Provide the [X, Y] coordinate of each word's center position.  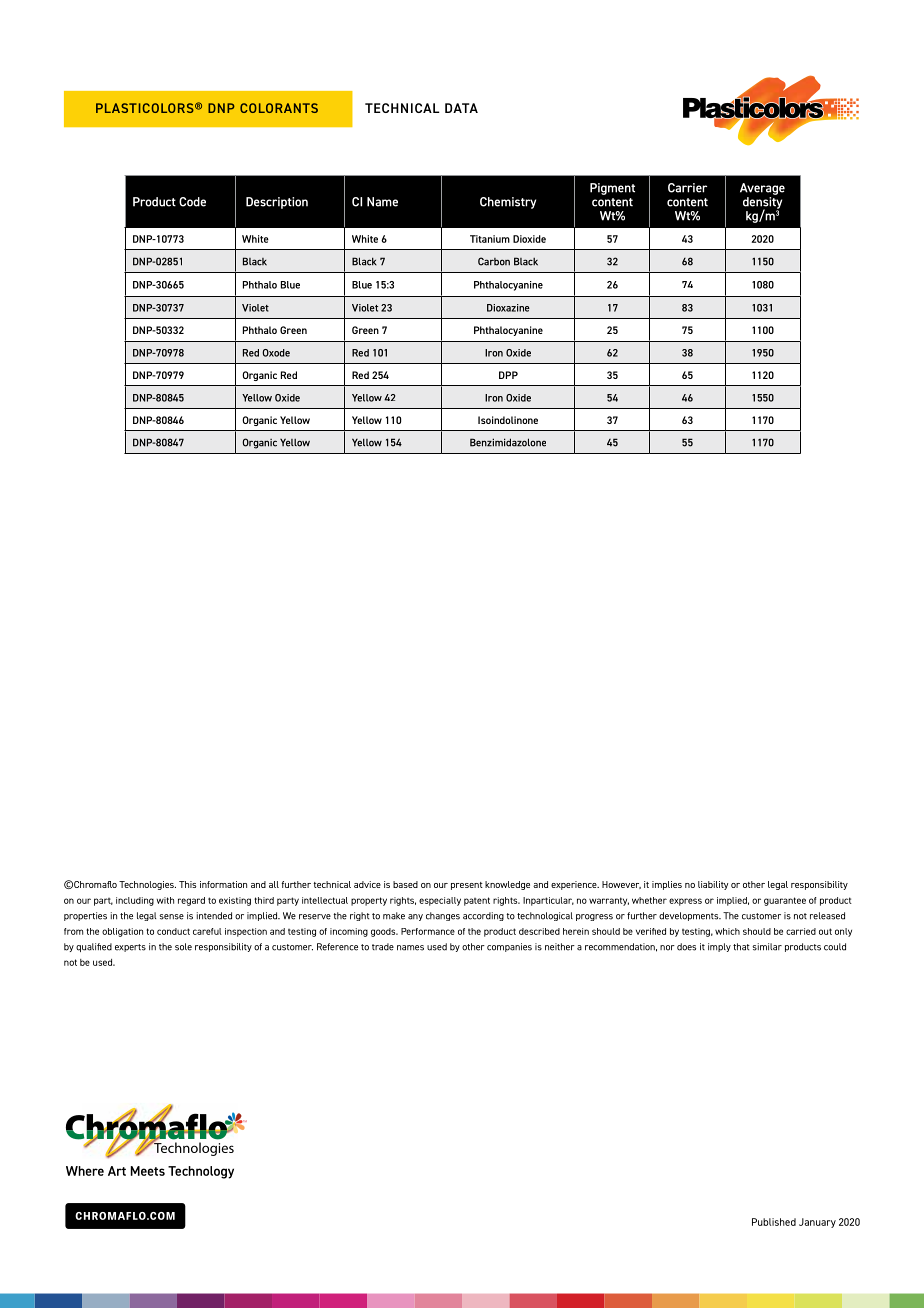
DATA [461, 108]
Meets [148, 1171]
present [467, 886]
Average [762, 189]
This [187, 884]
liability [713, 885]
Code [192, 202]
